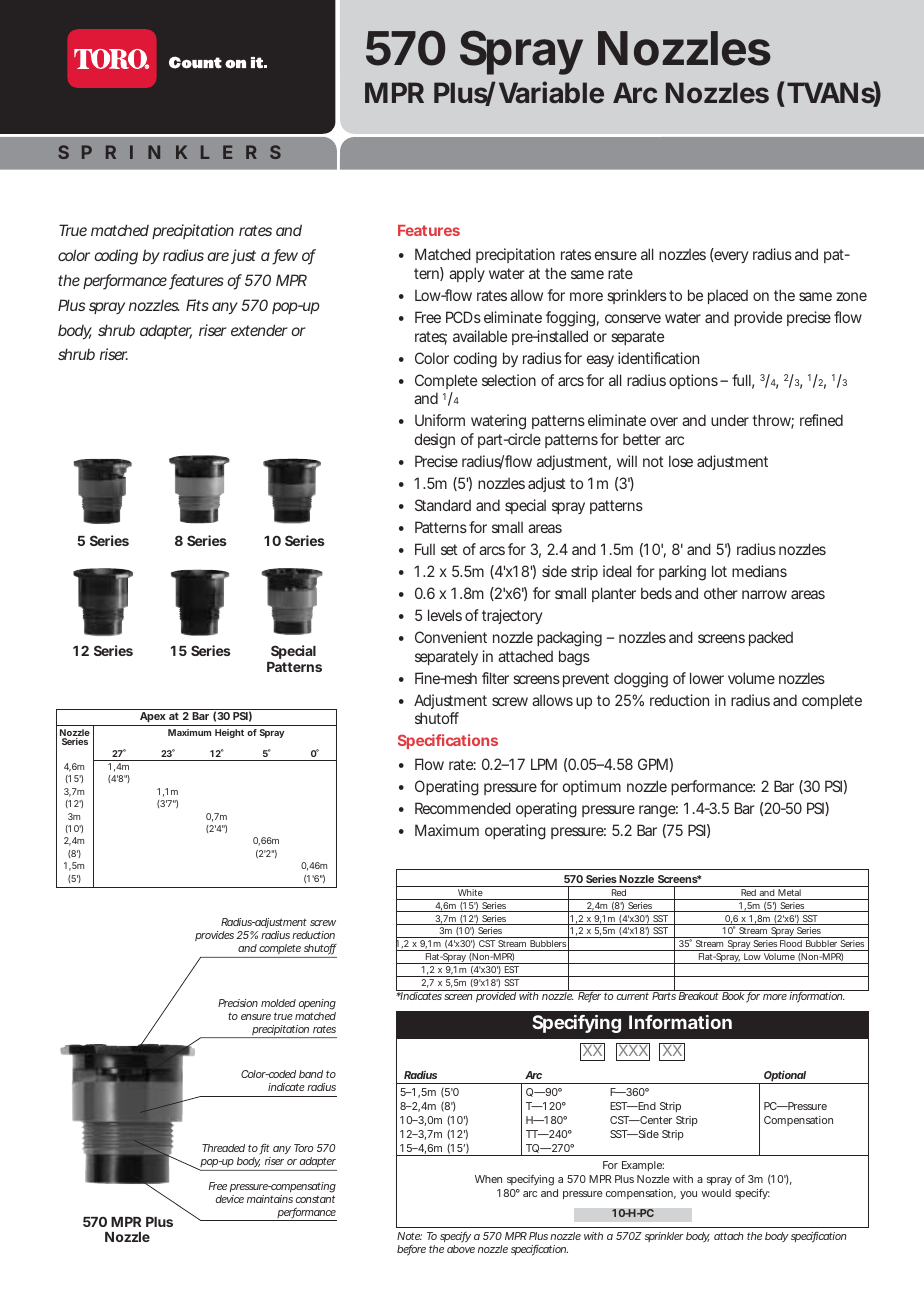  Describe the element at coordinates (570, 319) in the page. I see `fogging` at that location.
